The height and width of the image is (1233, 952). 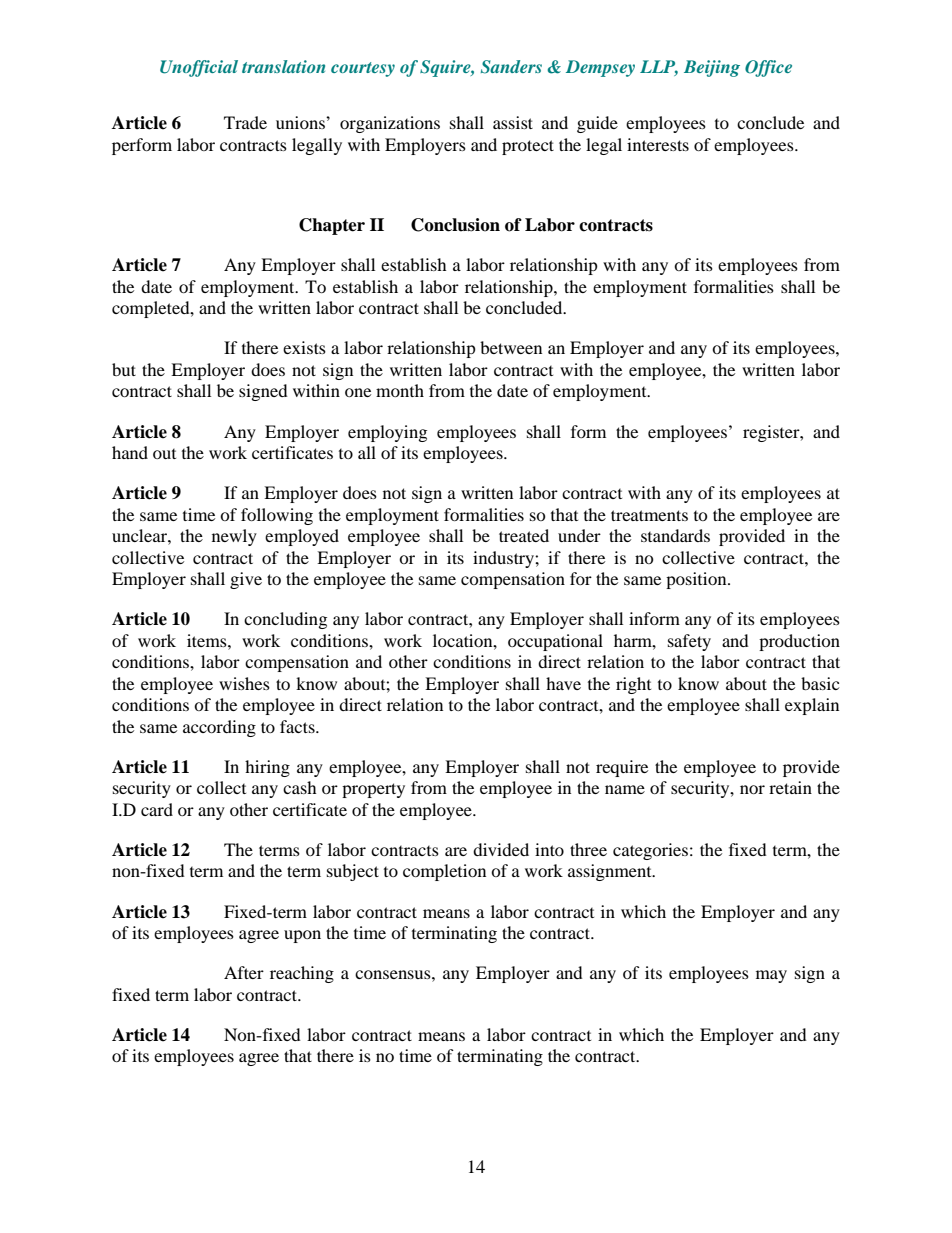 What do you see at coordinates (244, 972) in the image?
I see `After` at bounding box center [244, 972].
